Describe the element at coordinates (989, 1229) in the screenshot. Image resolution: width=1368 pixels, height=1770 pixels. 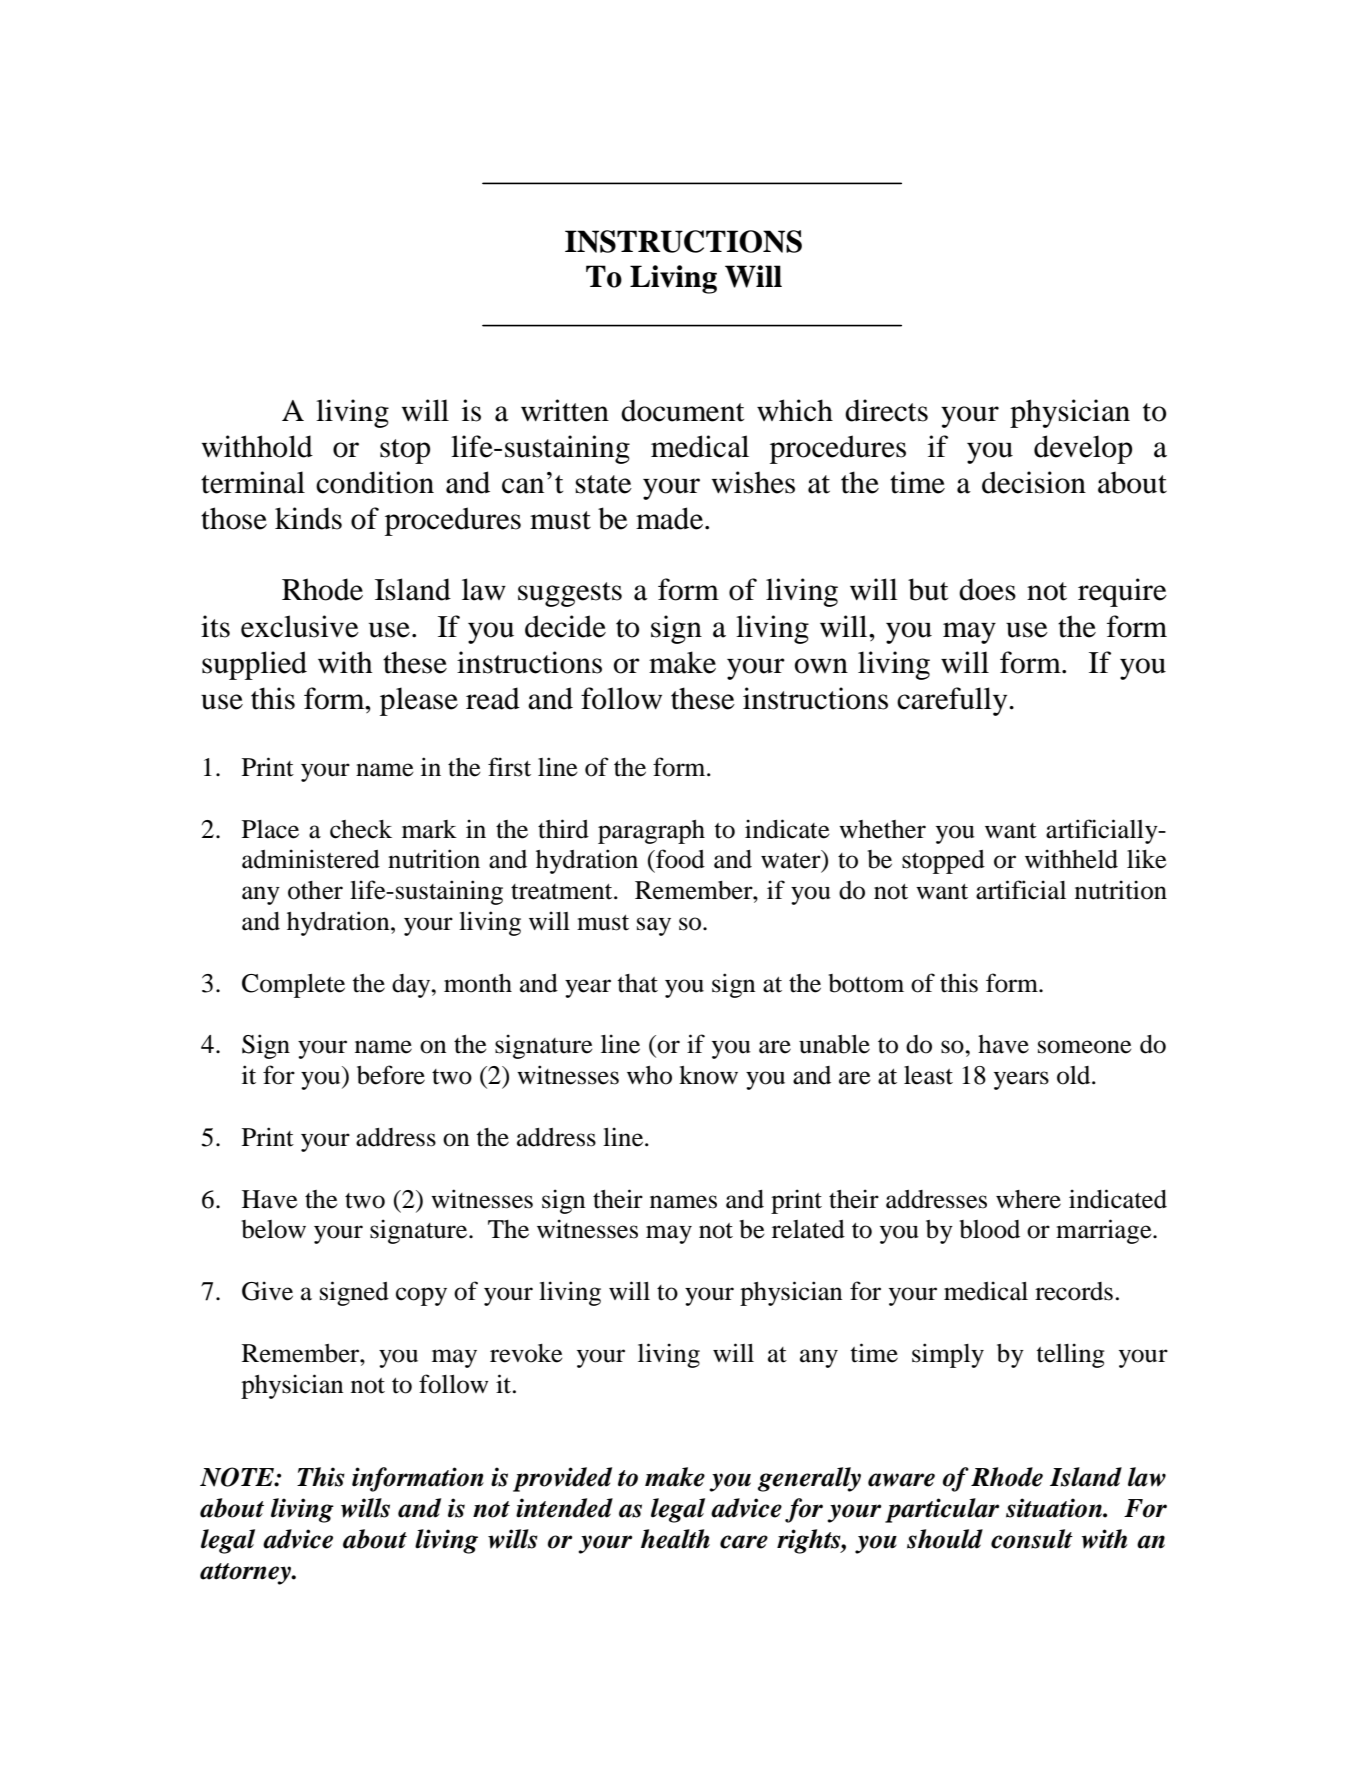
I see `blood` at that location.
